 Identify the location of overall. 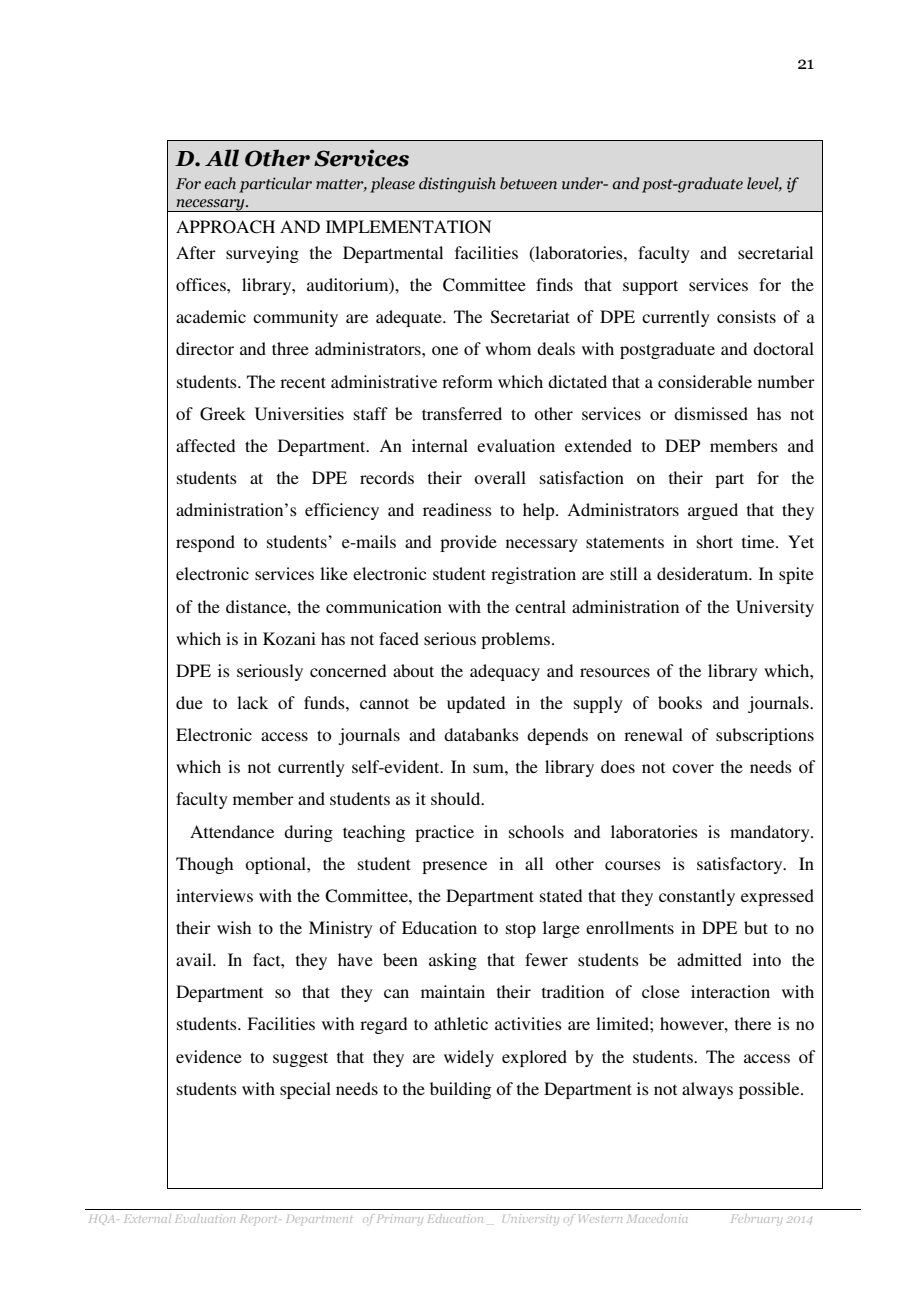
(500, 477).
